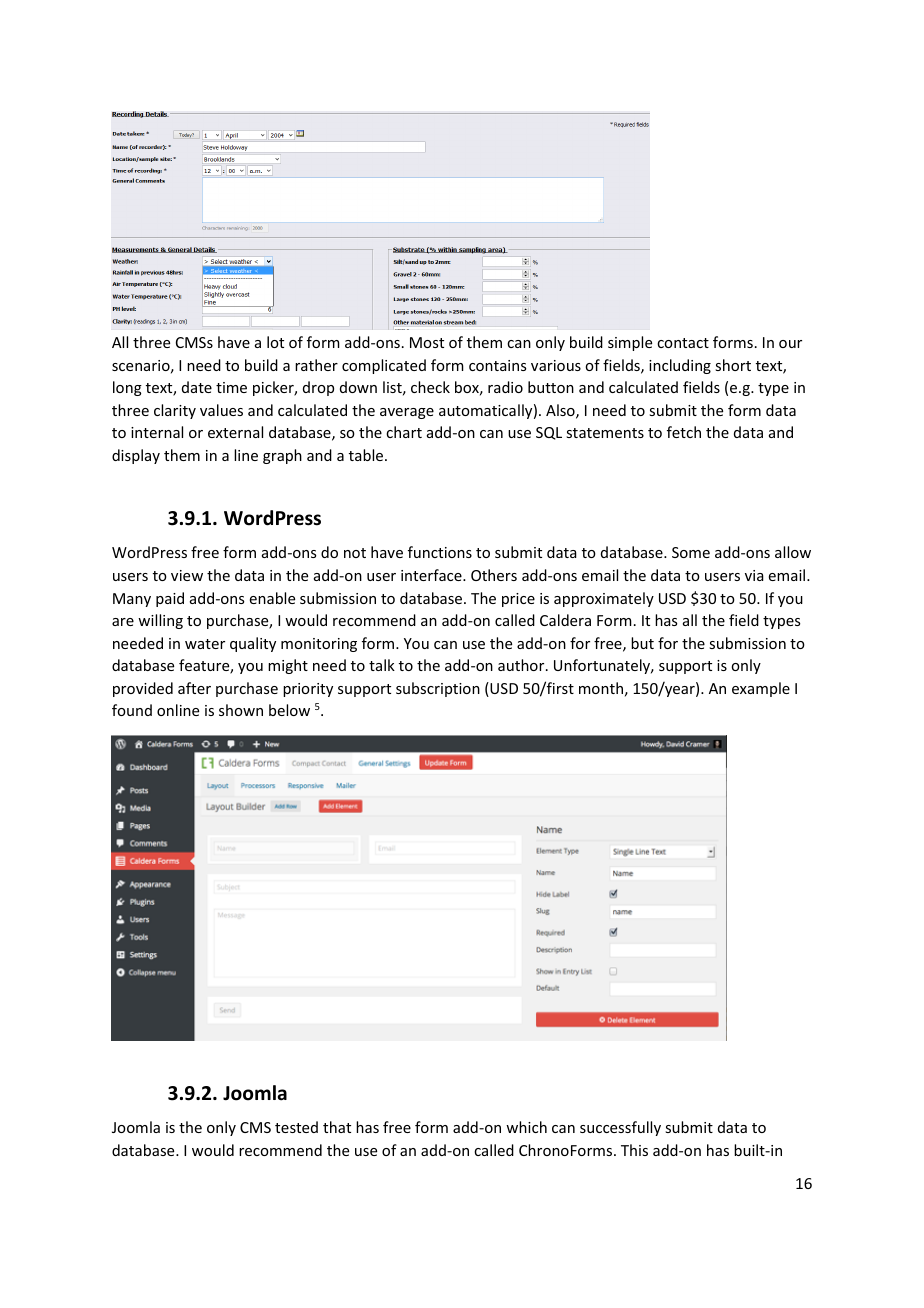 The height and width of the document is (1308, 924). What do you see at coordinates (438, 689) in the document?
I see `subscription` at bounding box center [438, 689].
